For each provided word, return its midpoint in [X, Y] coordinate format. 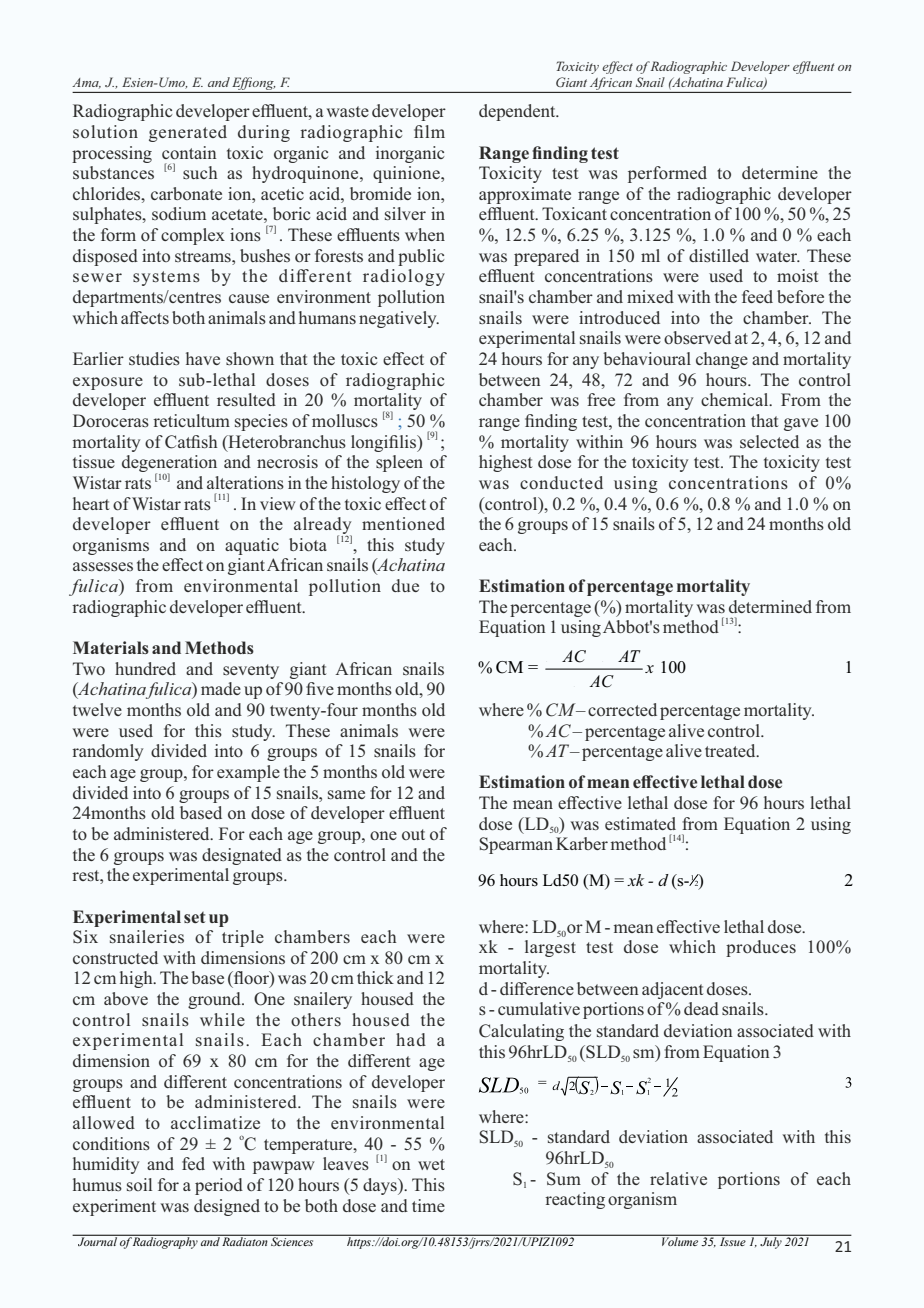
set [194, 917]
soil [139, 1184]
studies [154, 358]
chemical [736, 399]
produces [761, 948]
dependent [518, 112]
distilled [719, 255]
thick [375, 977]
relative [678, 1178]
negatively [399, 319]
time [428, 1205]
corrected [622, 709]
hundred [145, 668]
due [405, 585]
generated [188, 133]
